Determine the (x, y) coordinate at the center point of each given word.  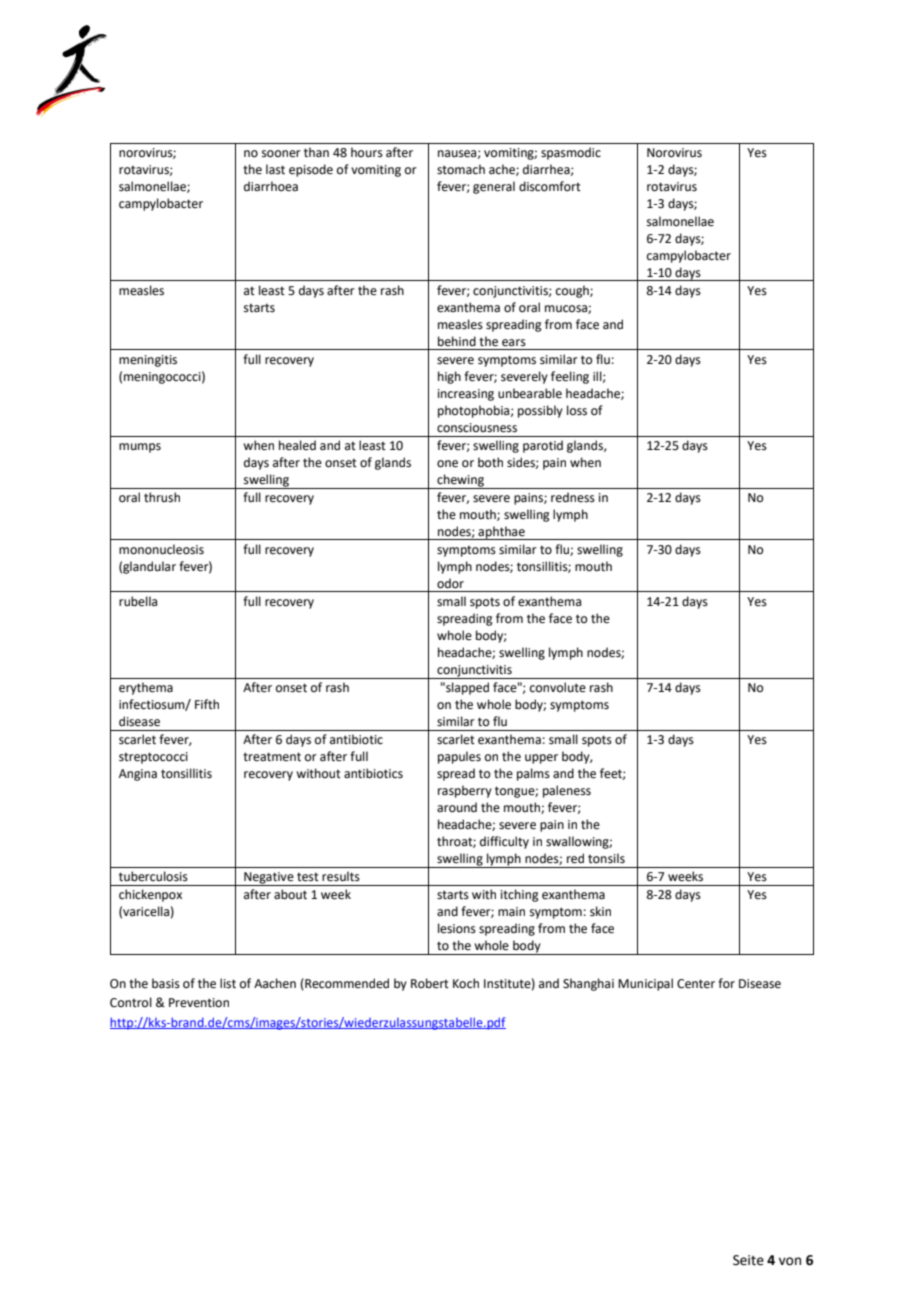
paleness (567, 791)
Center (696, 984)
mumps (140, 448)
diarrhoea (271, 186)
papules (459, 757)
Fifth (207, 704)
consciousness (477, 428)
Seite (748, 1260)
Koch (466, 983)
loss (577, 410)
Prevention (199, 1003)
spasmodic (571, 153)
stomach (461, 169)
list (228, 983)
